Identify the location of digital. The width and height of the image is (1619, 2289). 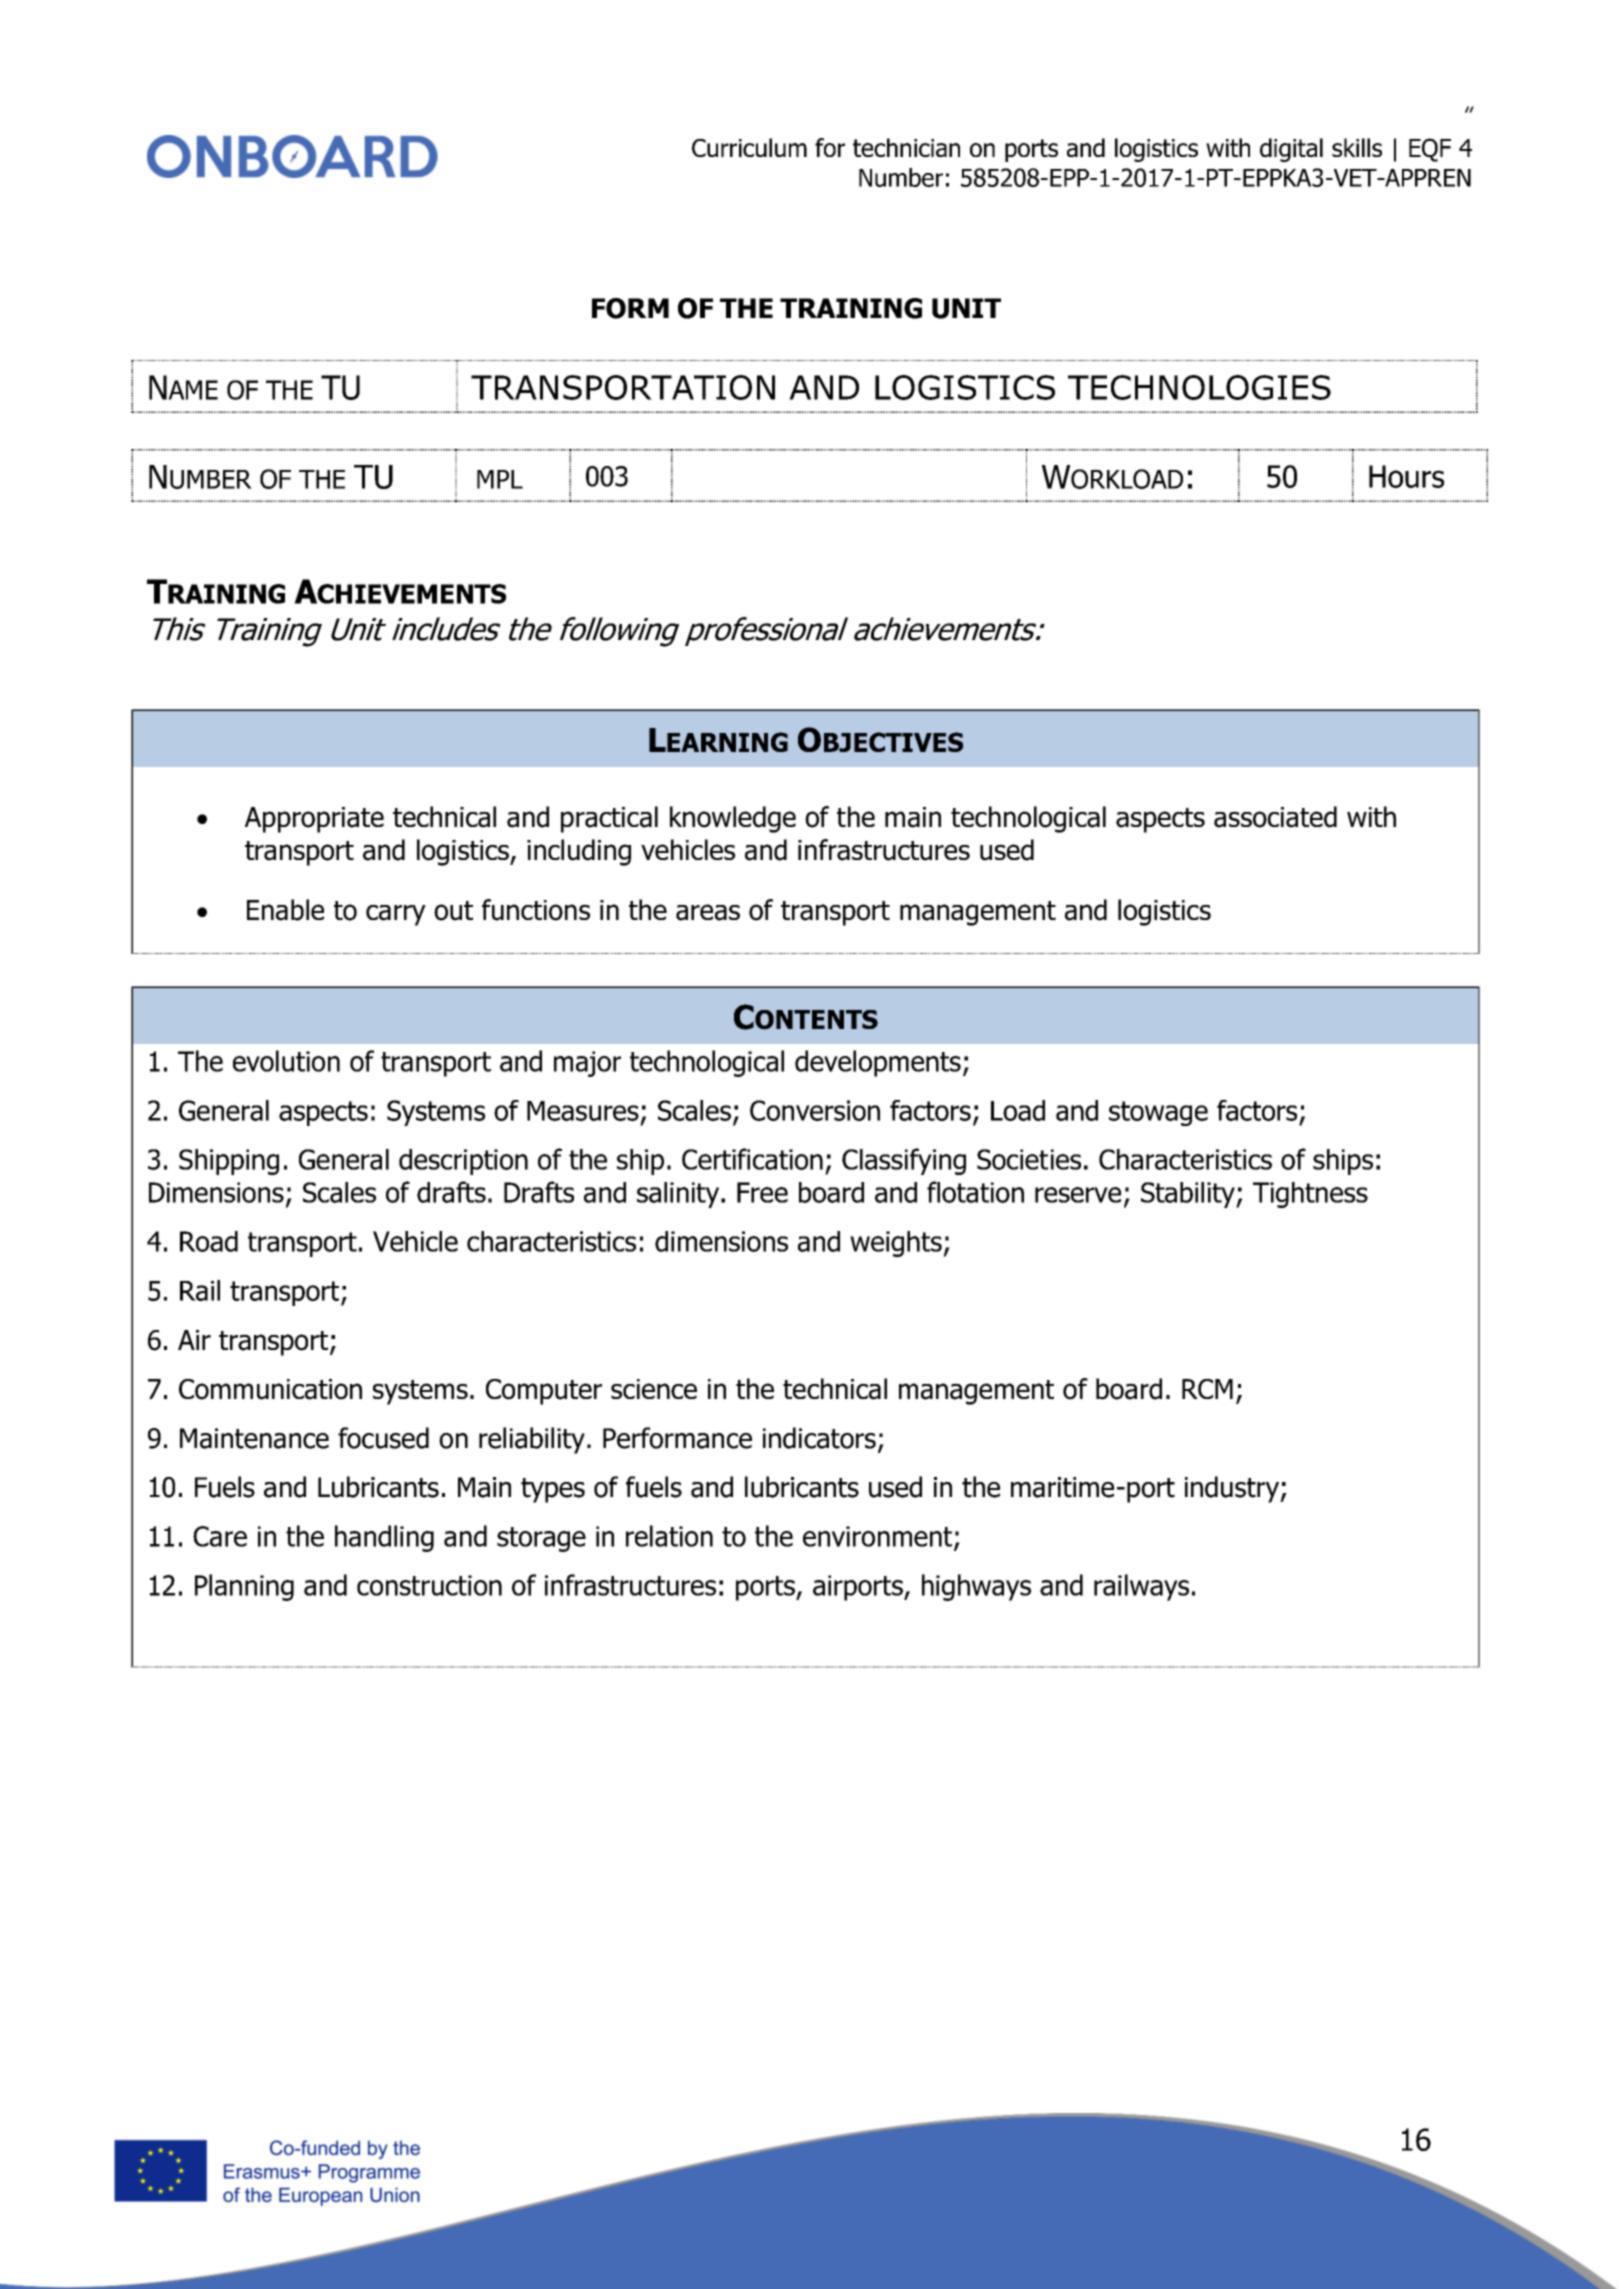
(1291, 150).
